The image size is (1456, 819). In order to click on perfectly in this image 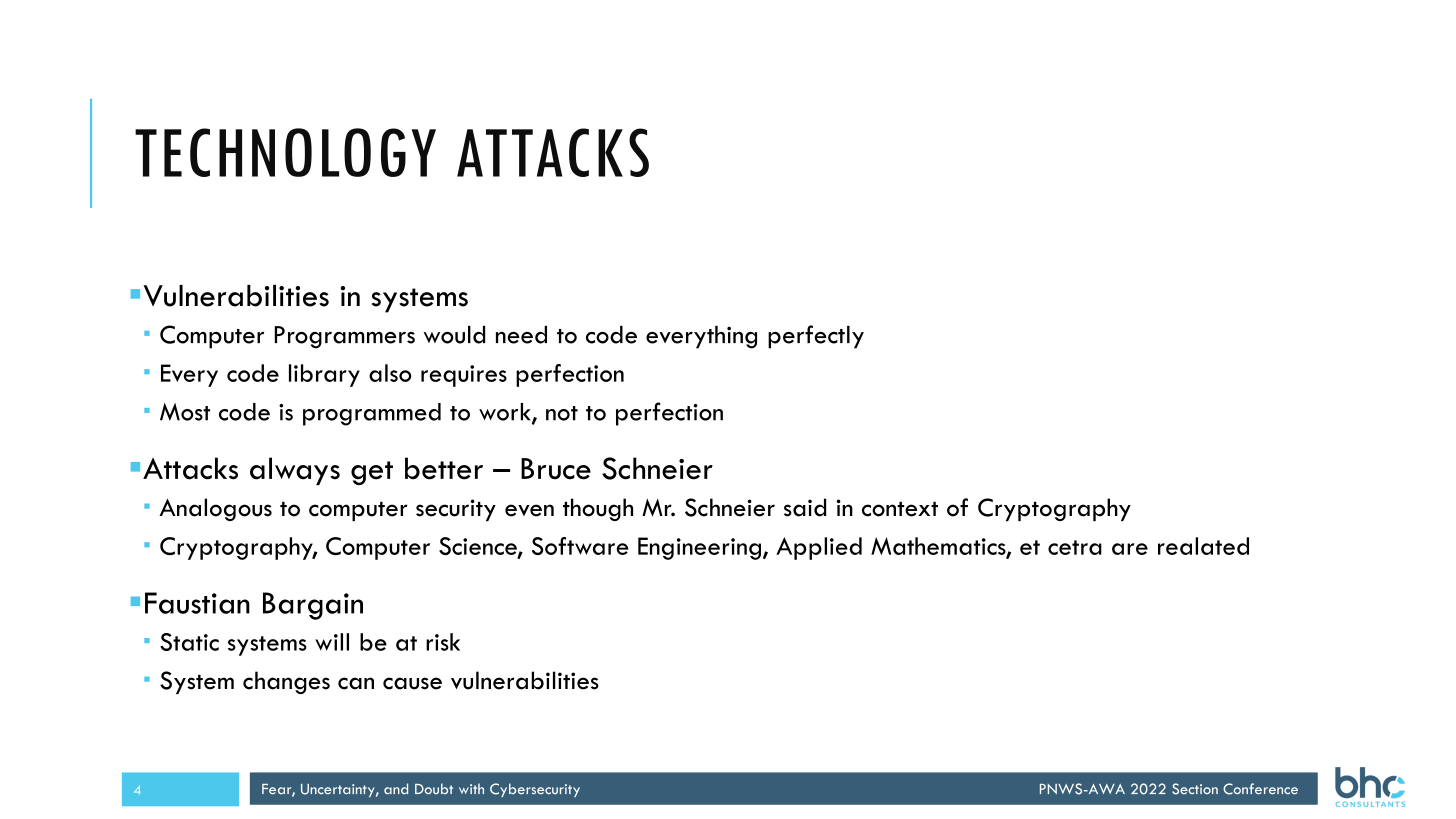, I will do `click(816, 337)`.
